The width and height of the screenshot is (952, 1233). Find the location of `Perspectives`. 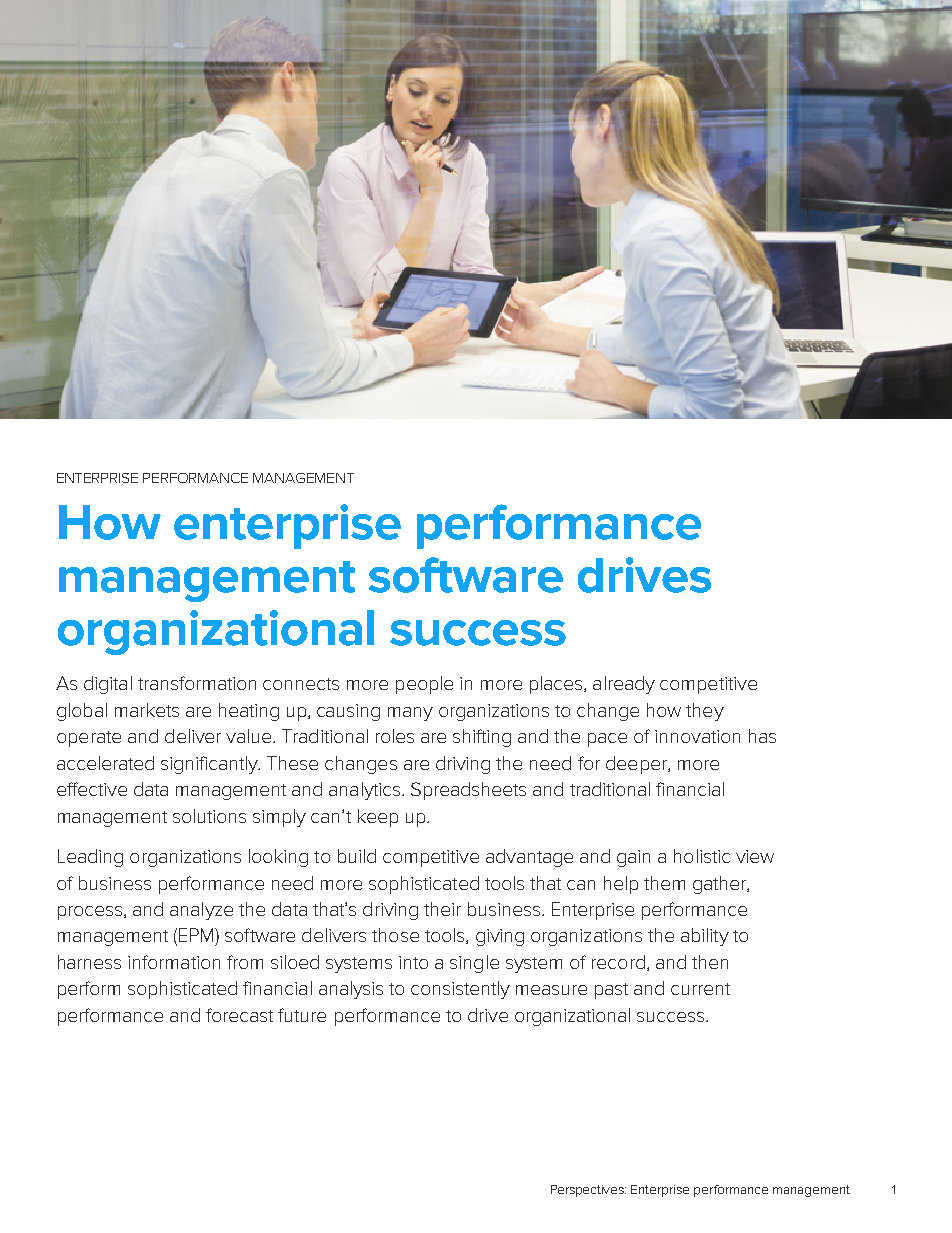

Perspectives is located at coordinates (588, 1191).
